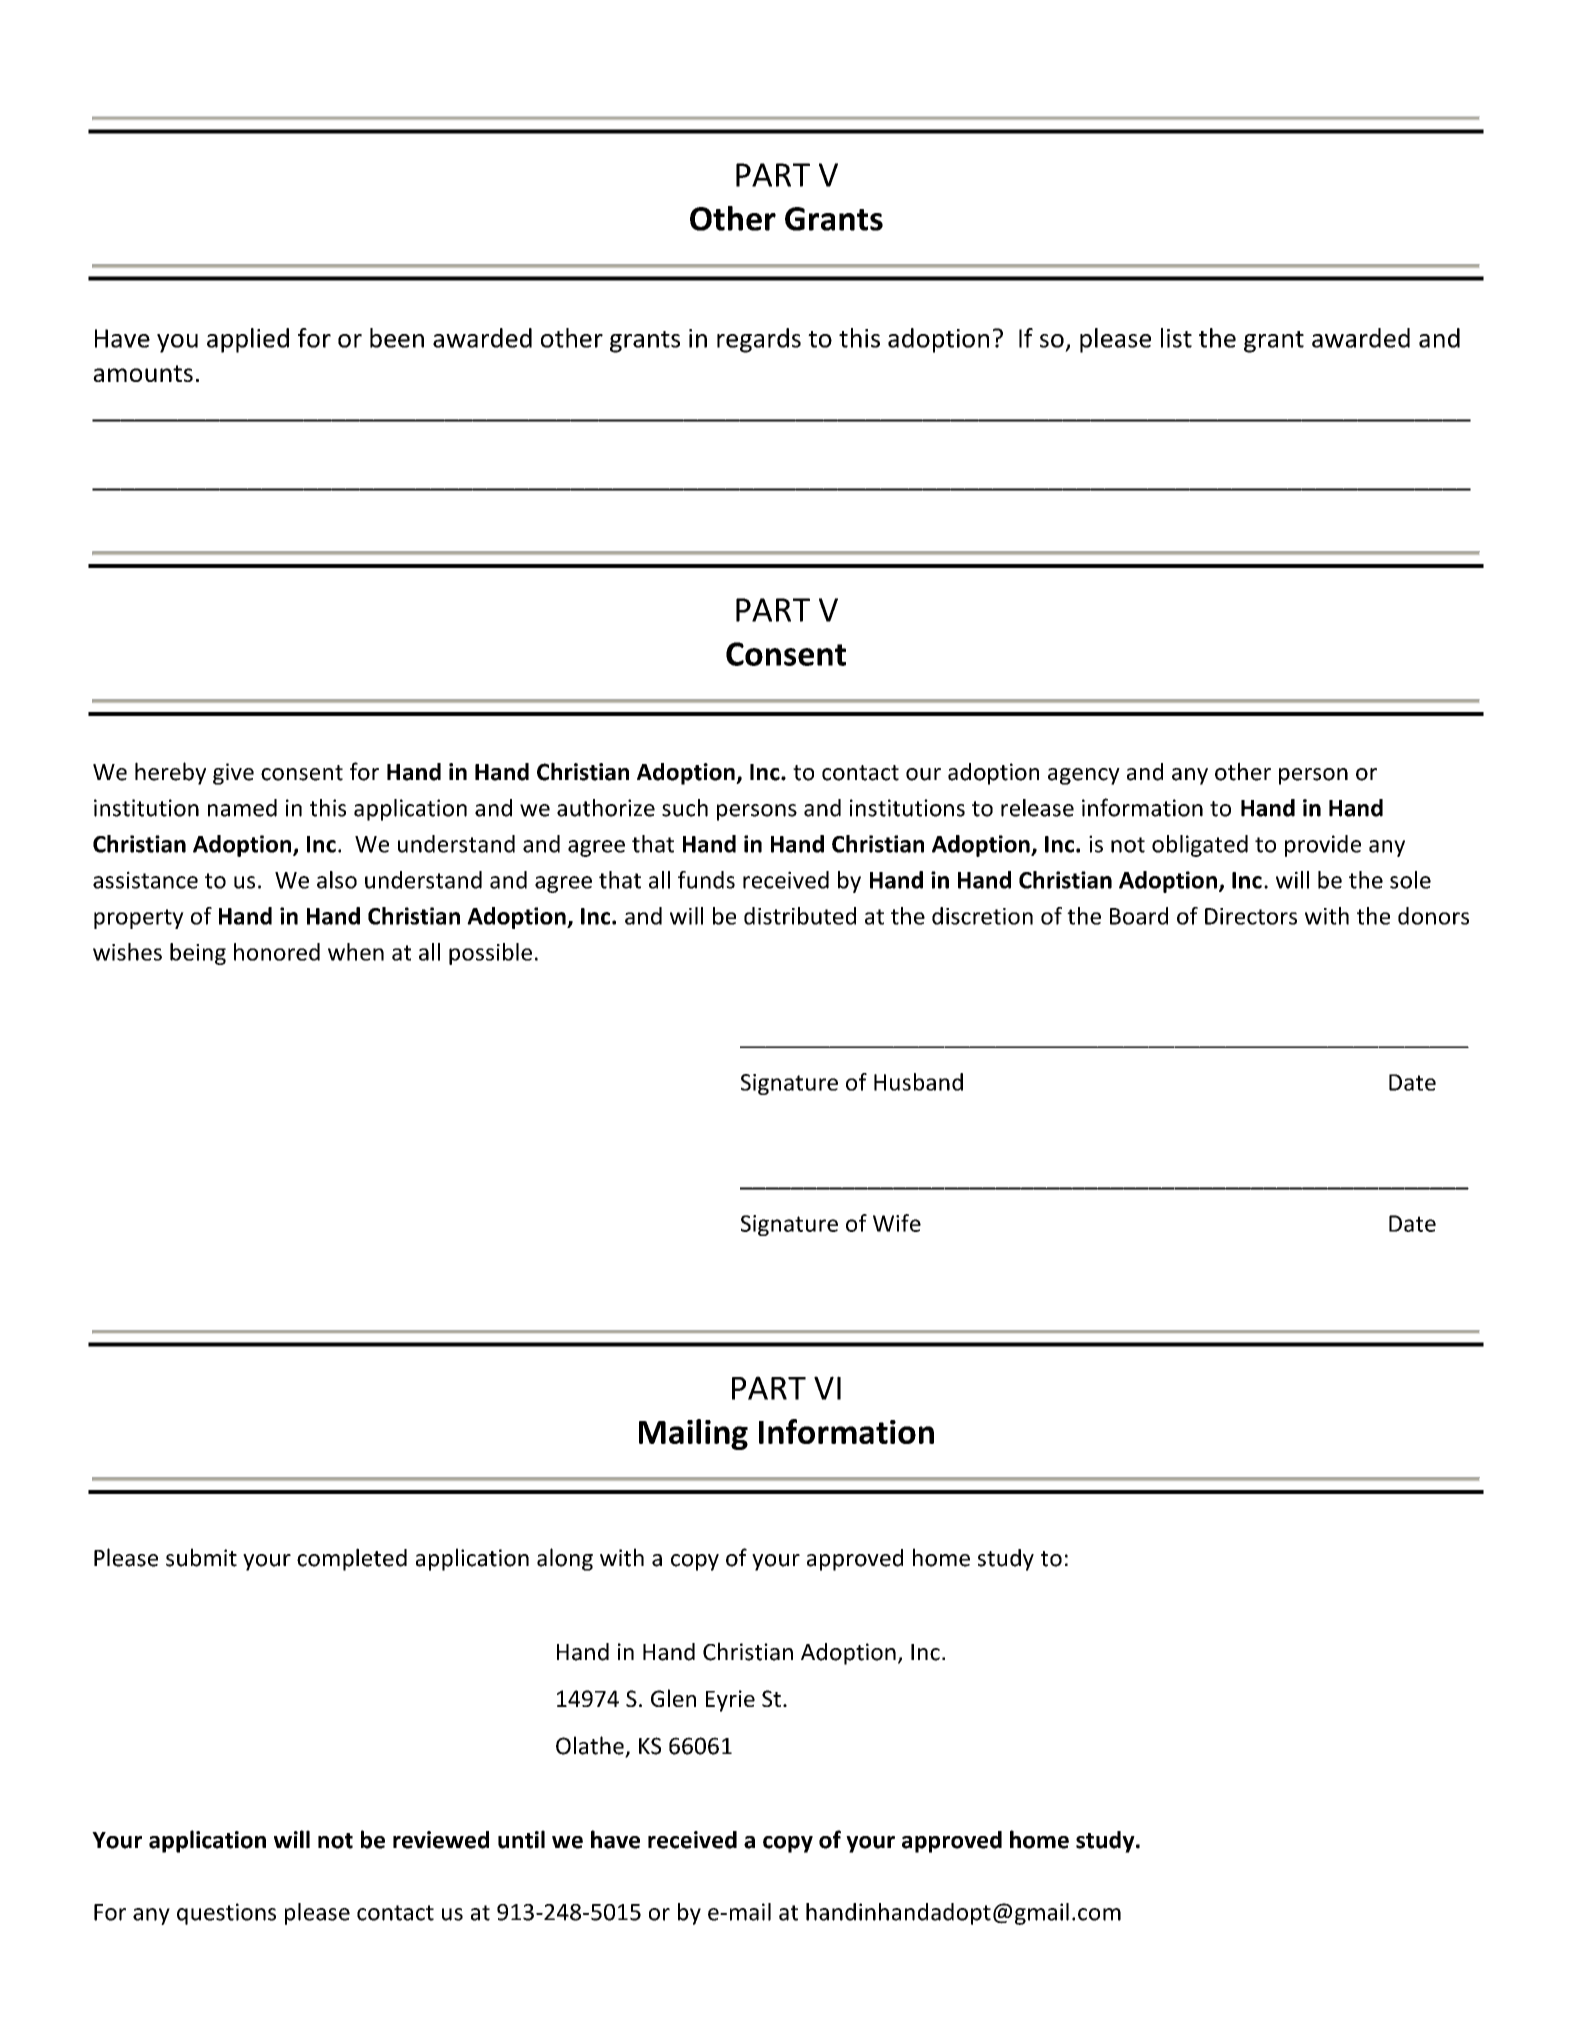 This document has width=1572, height=2034. What do you see at coordinates (226, 1914) in the document?
I see `questions` at bounding box center [226, 1914].
